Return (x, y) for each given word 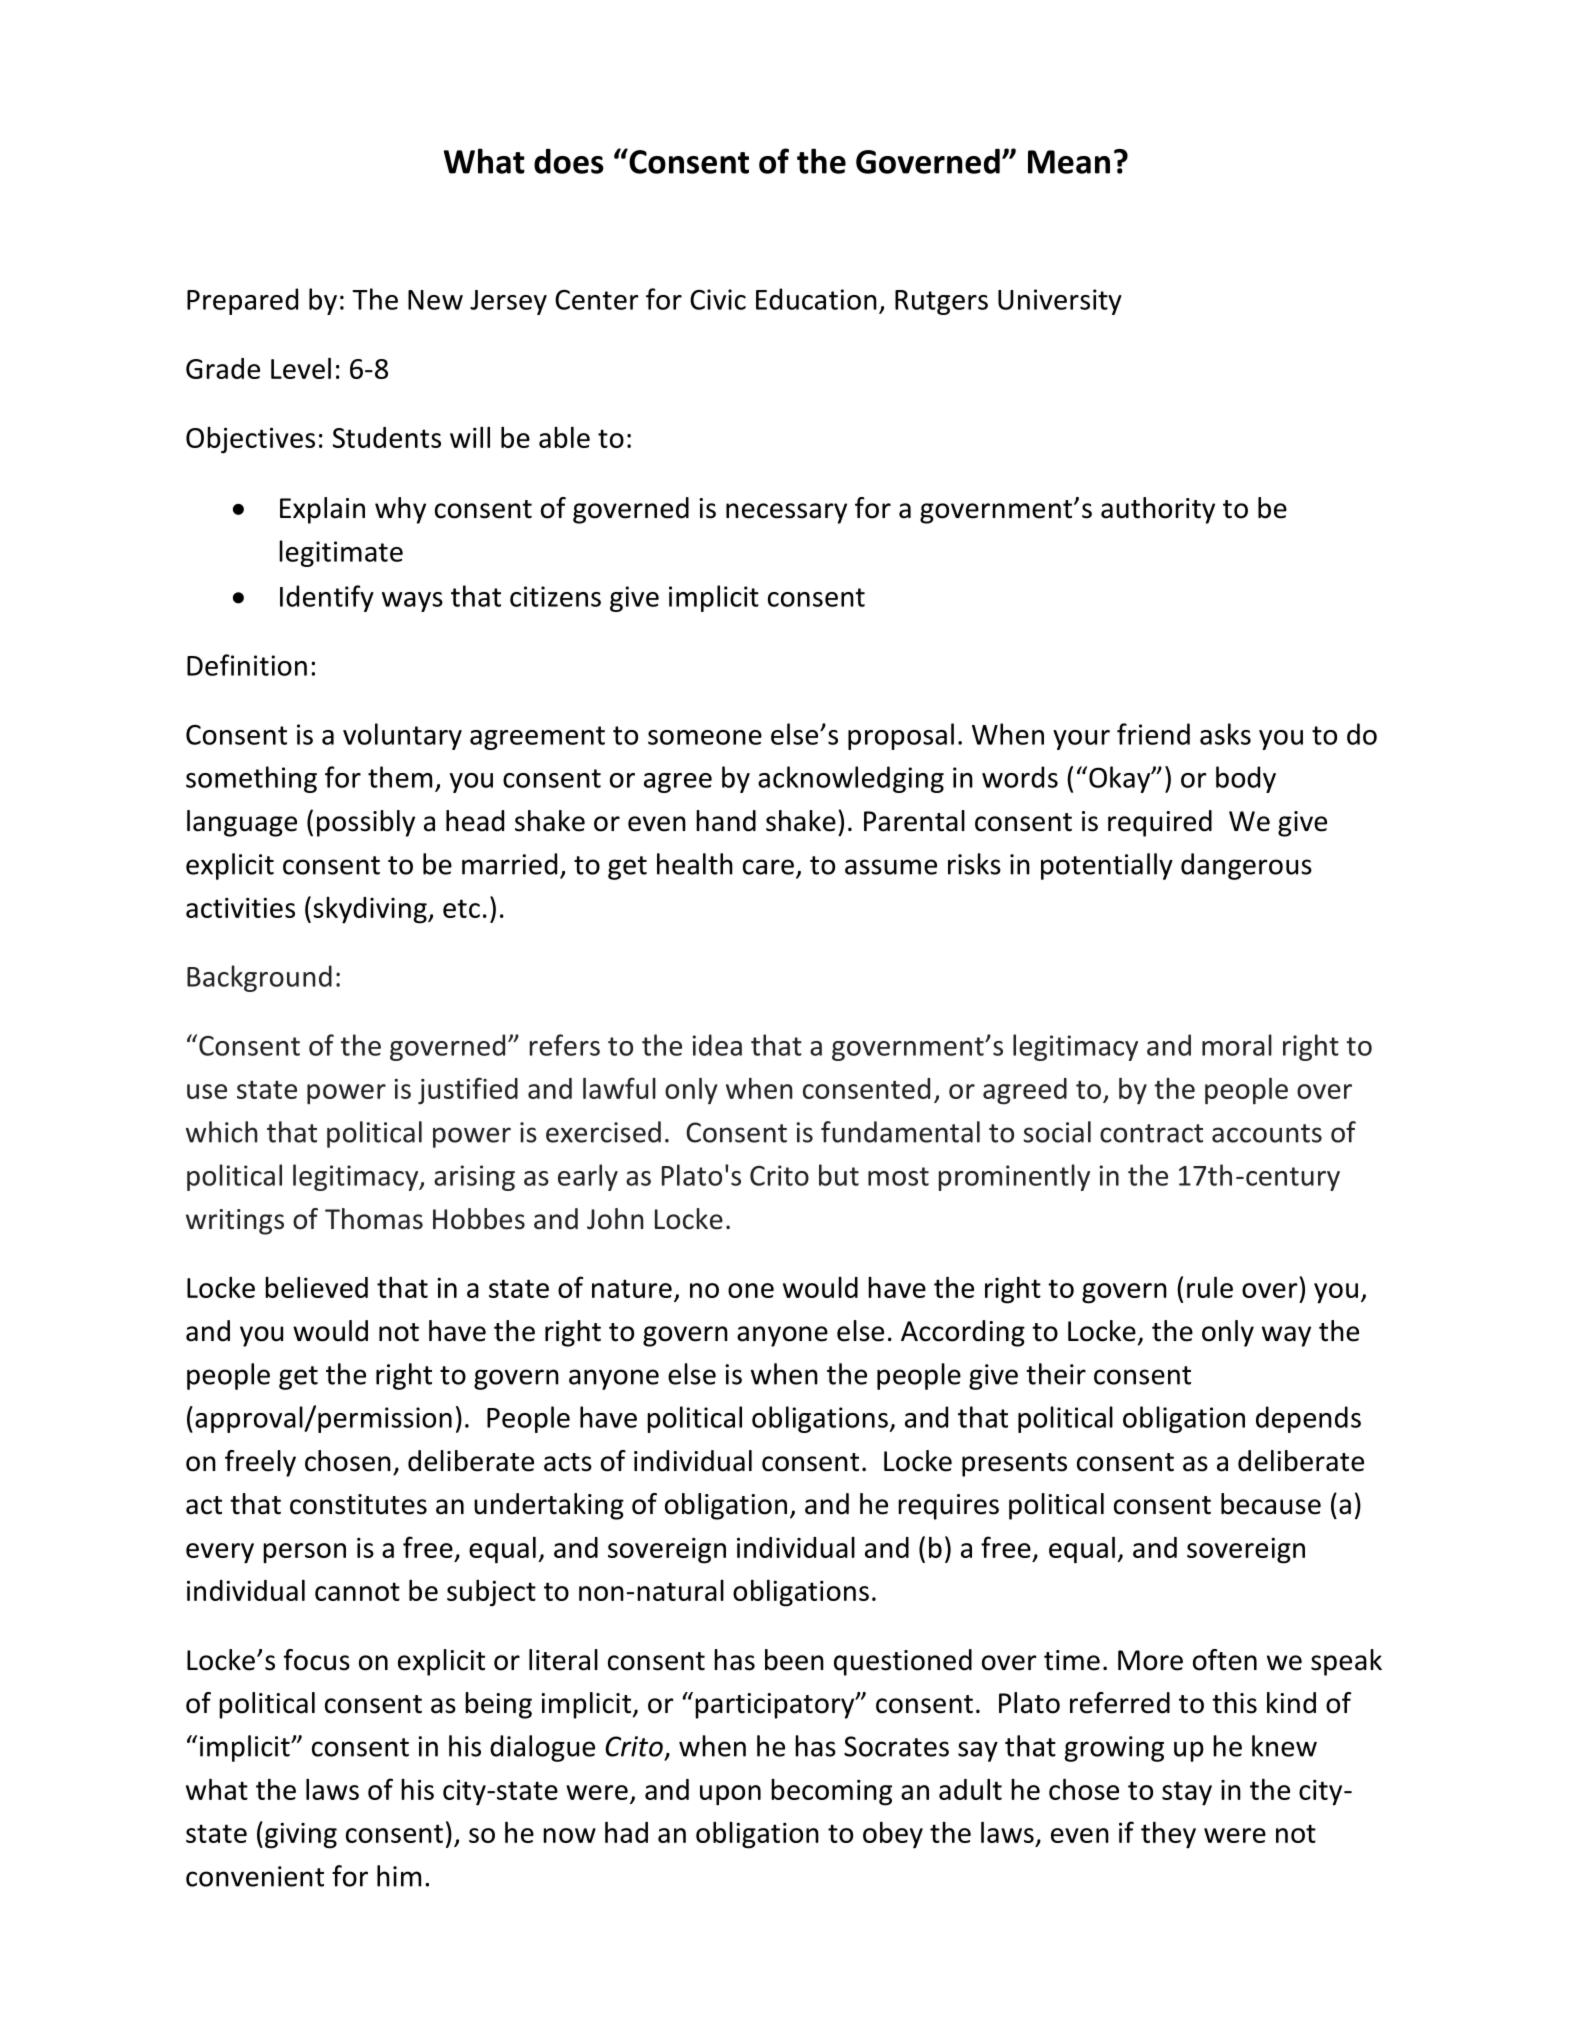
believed (316, 1287)
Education (816, 299)
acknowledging (851, 779)
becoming (831, 1792)
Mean (1069, 162)
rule (1210, 1287)
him (399, 1876)
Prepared (242, 301)
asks (1225, 734)
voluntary (402, 736)
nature (632, 1288)
